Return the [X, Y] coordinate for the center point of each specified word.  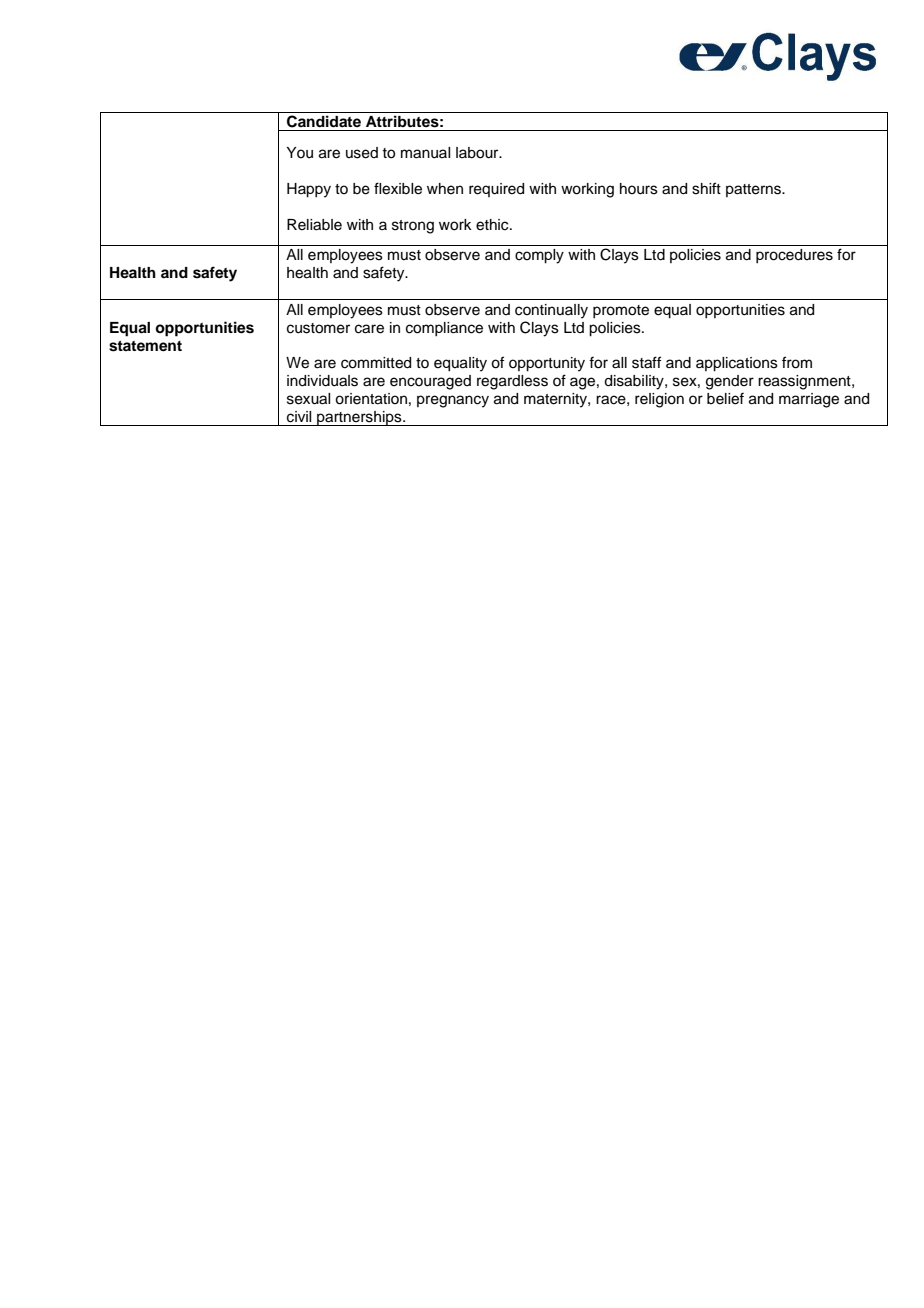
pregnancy [453, 401]
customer [318, 328]
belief [725, 398]
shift [706, 188]
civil [299, 417]
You [299, 153]
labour [478, 153]
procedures [794, 256]
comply [539, 256]
